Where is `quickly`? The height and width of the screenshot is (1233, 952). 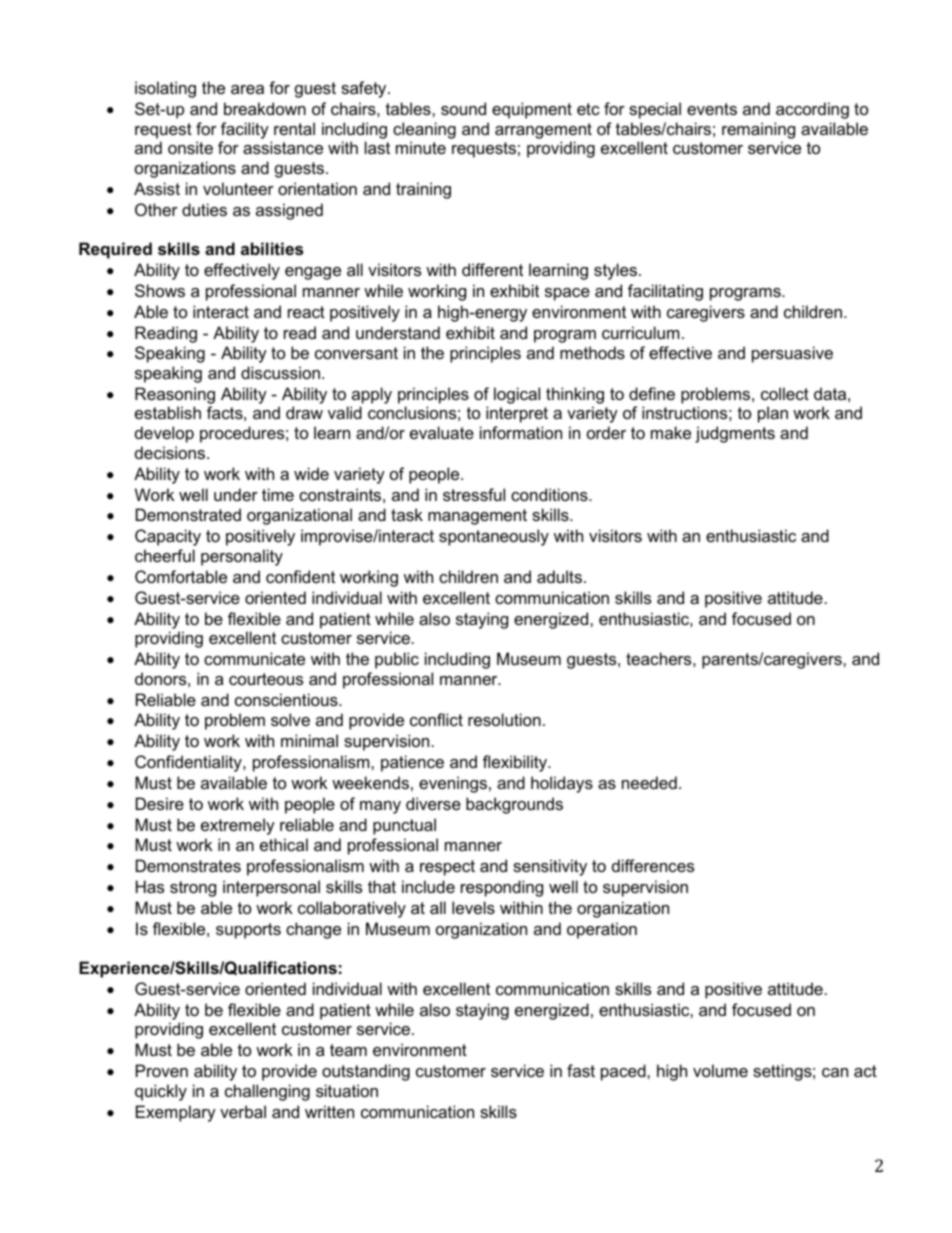 quickly is located at coordinates (161, 1092).
